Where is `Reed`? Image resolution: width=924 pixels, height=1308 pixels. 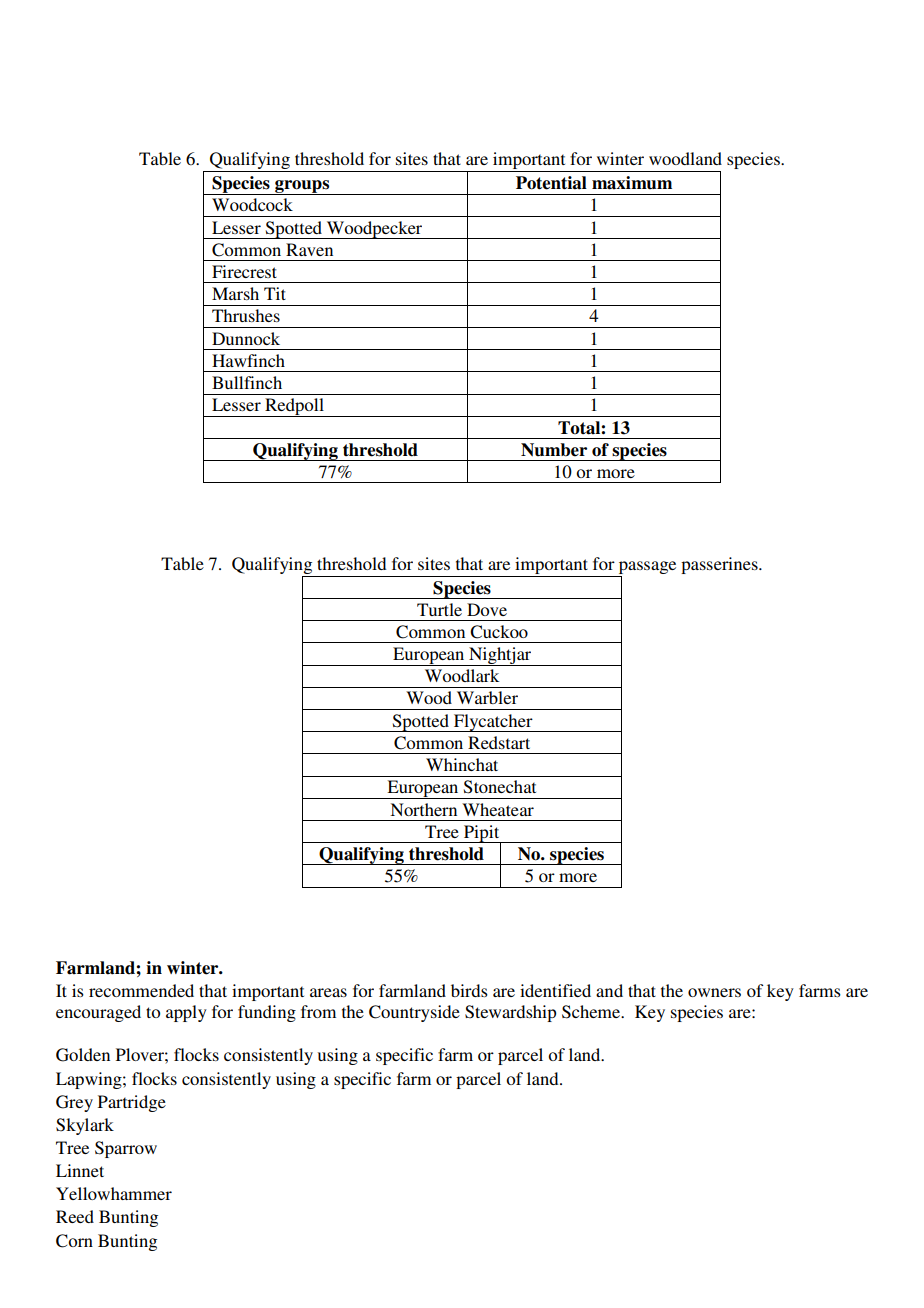 Reed is located at coordinates (75, 1216).
